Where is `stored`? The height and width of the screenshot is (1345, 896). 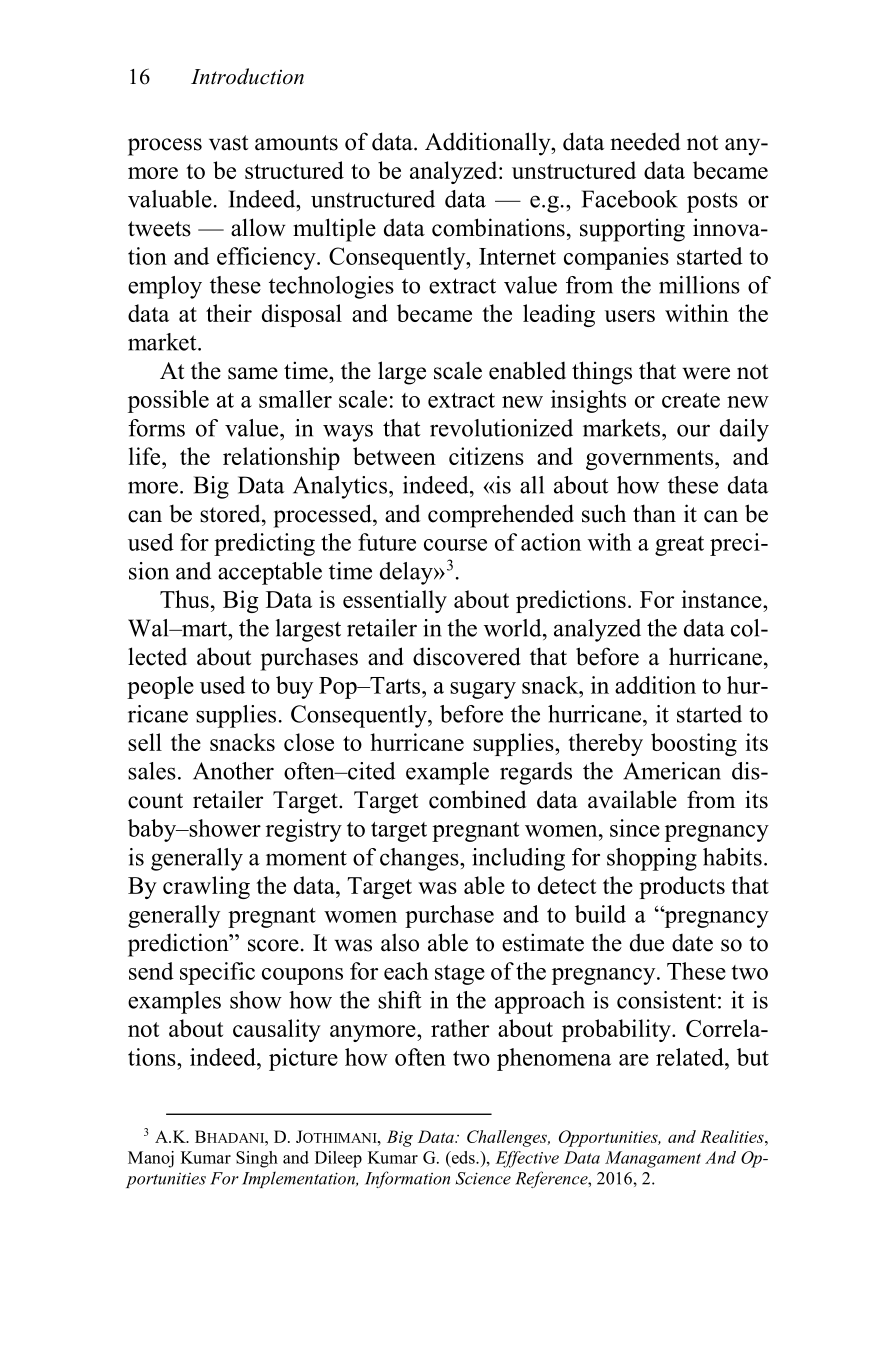
stored is located at coordinates (231, 513).
